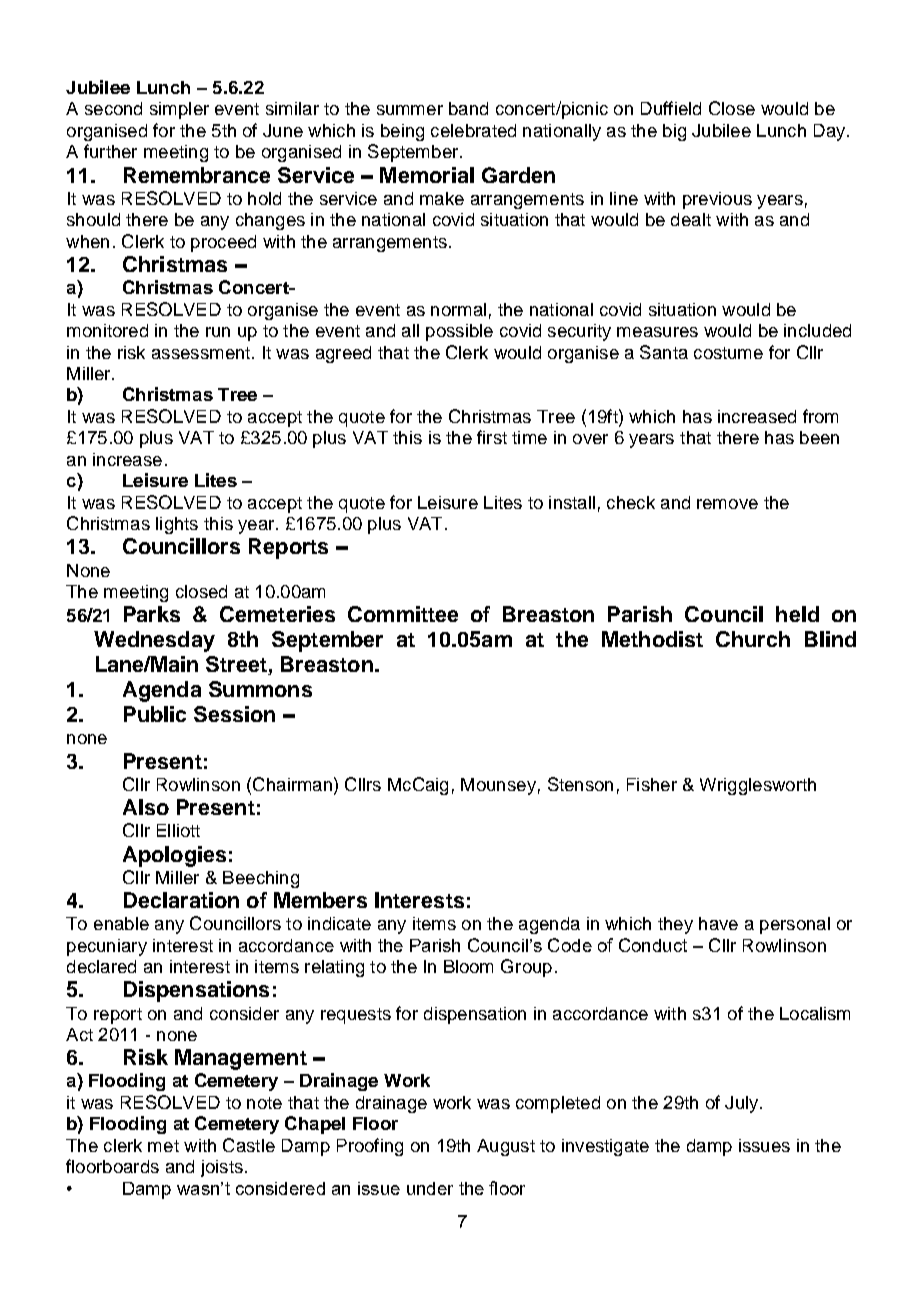 This page has width=924, height=1308. I want to click on Elliott, so click(178, 830).
